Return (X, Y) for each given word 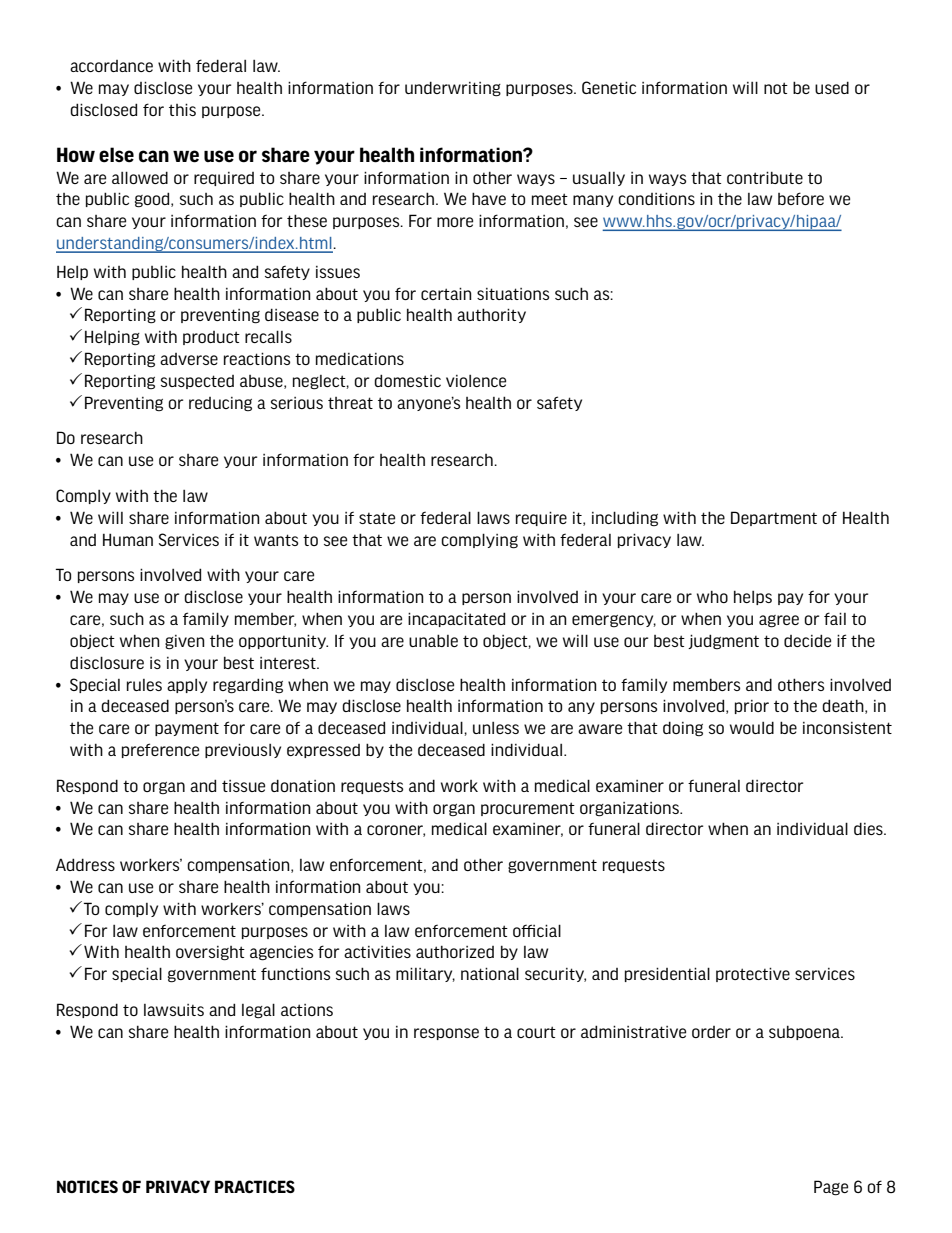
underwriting (453, 89)
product (211, 338)
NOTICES (87, 1186)
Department (774, 518)
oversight (210, 953)
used (832, 87)
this (182, 109)
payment (187, 729)
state (377, 518)
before (801, 198)
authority (491, 315)
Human (128, 539)
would (752, 727)
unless (496, 728)
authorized (455, 951)
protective (753, 974)
